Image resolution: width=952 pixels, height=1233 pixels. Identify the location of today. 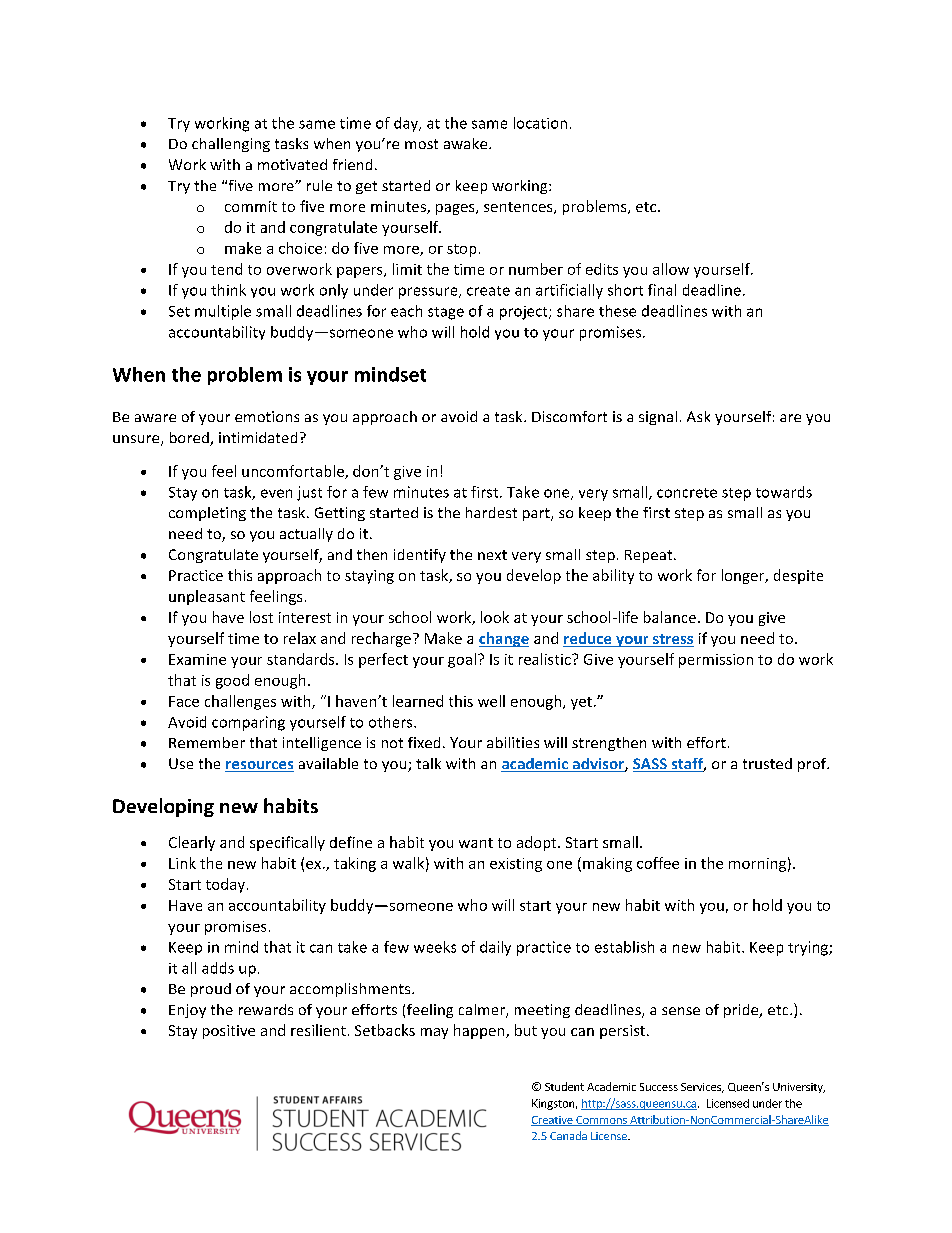
(225, 885).
